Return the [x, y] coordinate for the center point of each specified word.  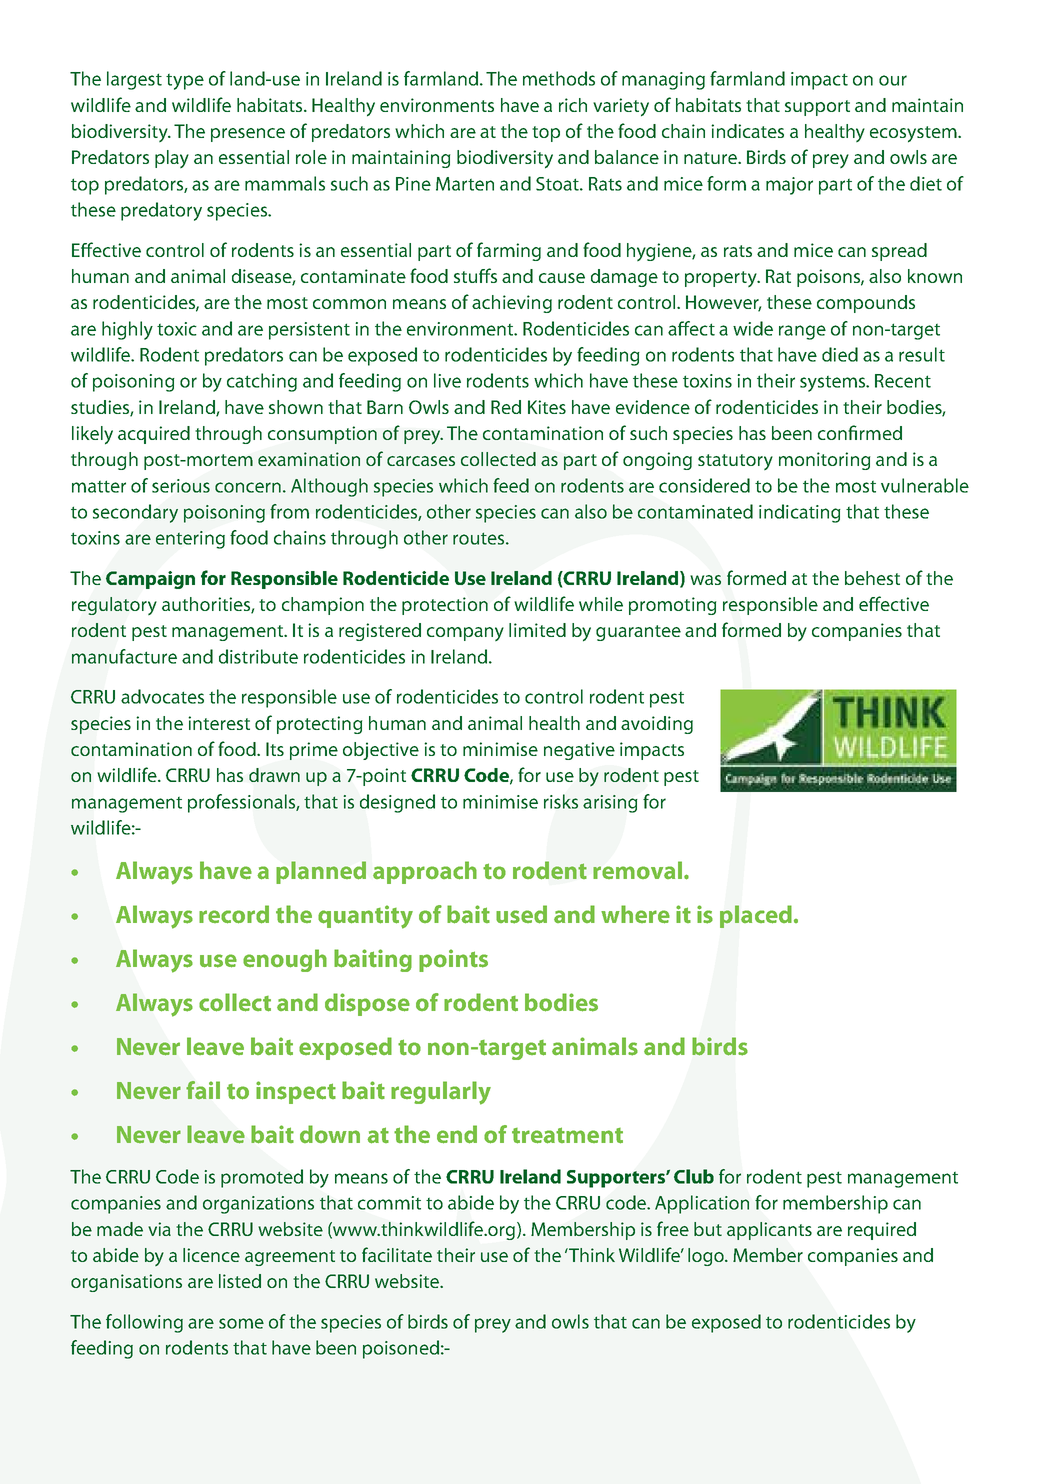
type [185, 82]
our [893, 80]
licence [211, 1255]
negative [579, 751]
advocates [162, 696]
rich [573, 105]
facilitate [397, 1254]
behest [872, 578]
